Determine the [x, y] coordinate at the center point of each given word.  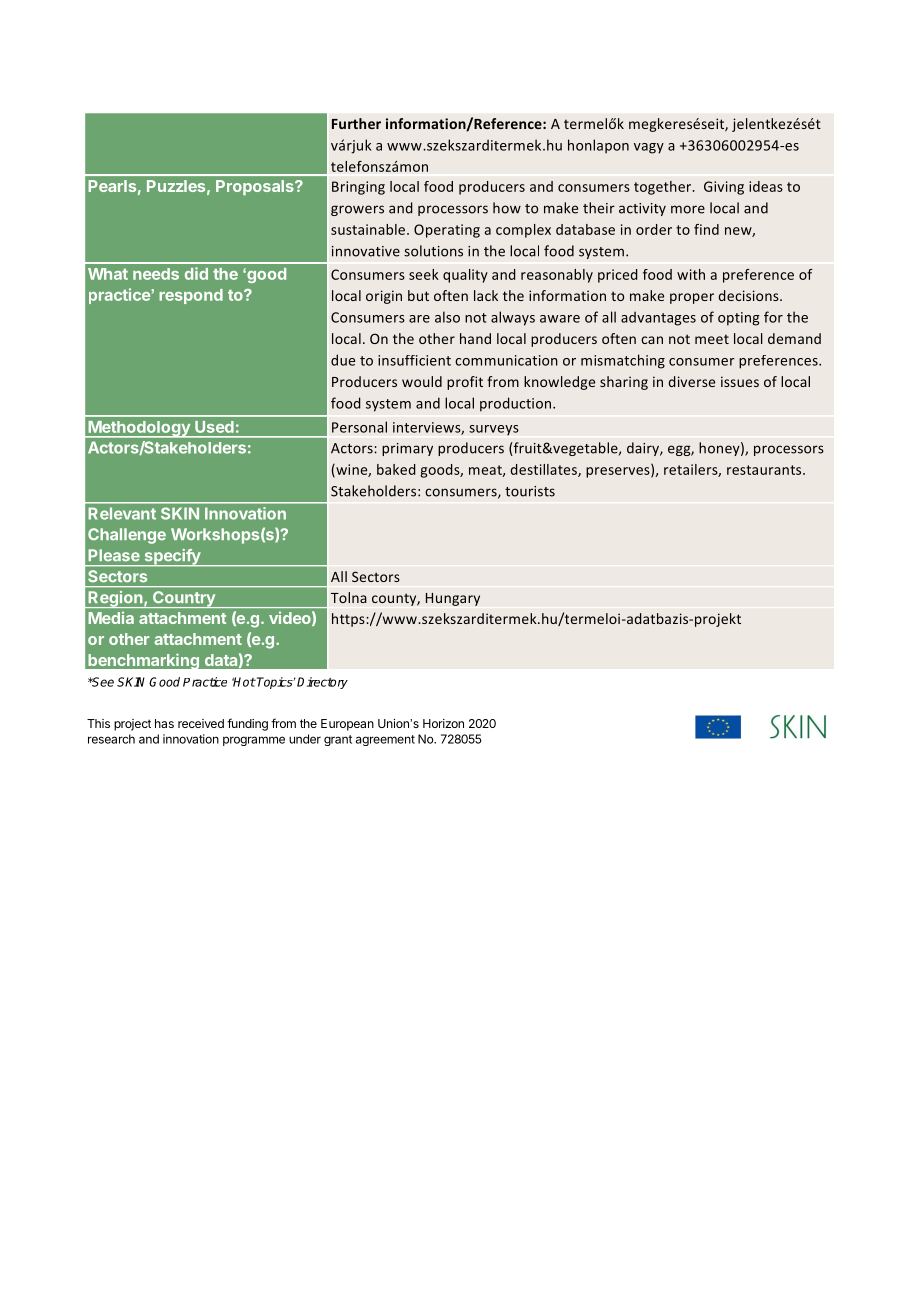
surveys [494, 430]
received [201, 723]
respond [191, 296]
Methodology [139, 429]
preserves [619, 472]
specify [172, 558]
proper [692, 298]
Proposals [256, 187]
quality [465, 276]
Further [356, 123]
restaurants [765, 470]
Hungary [453, 599]
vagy [649, 148]
